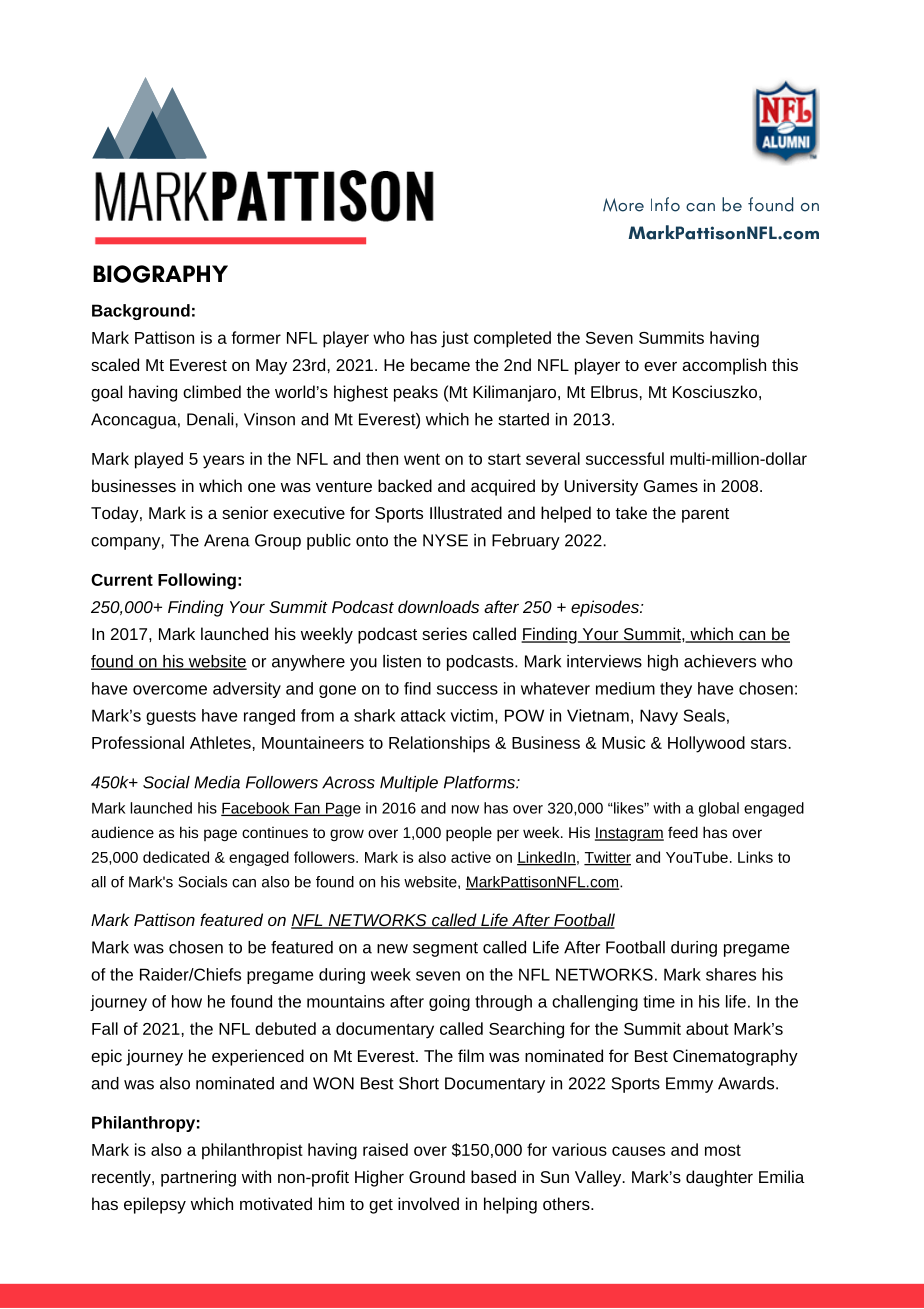 Image resolution: width=924 pixels, height=1309 pixels. What do you see at coordinates (731, 974) in the screenshot?
I see `shares` at bounding box center [731, 974].
